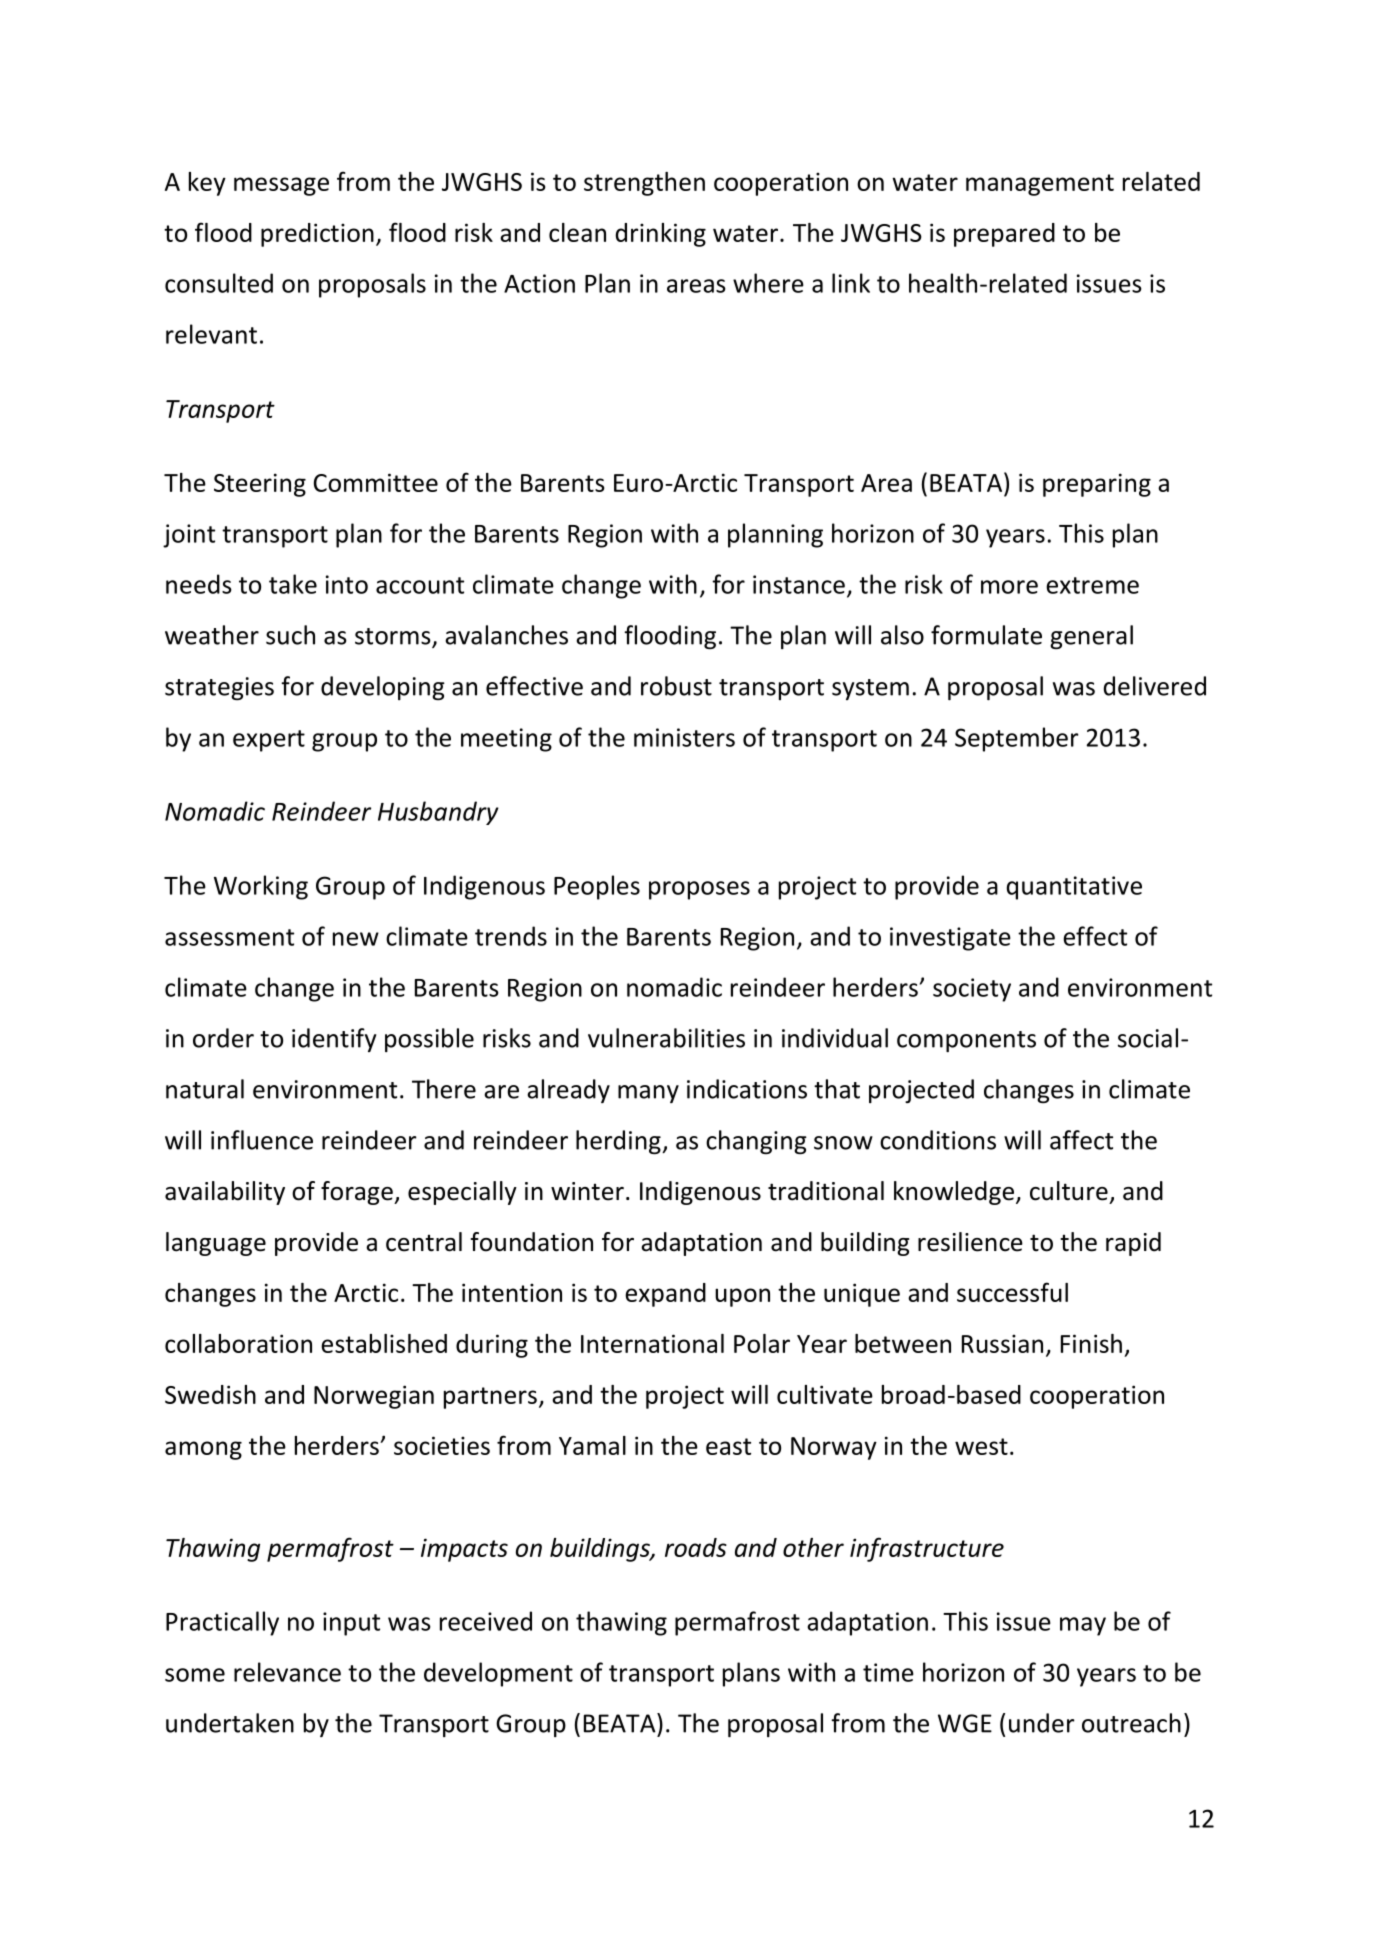 This screenshot has height=1951, width=1379. I want to click on drinking, so click(661, 235).
